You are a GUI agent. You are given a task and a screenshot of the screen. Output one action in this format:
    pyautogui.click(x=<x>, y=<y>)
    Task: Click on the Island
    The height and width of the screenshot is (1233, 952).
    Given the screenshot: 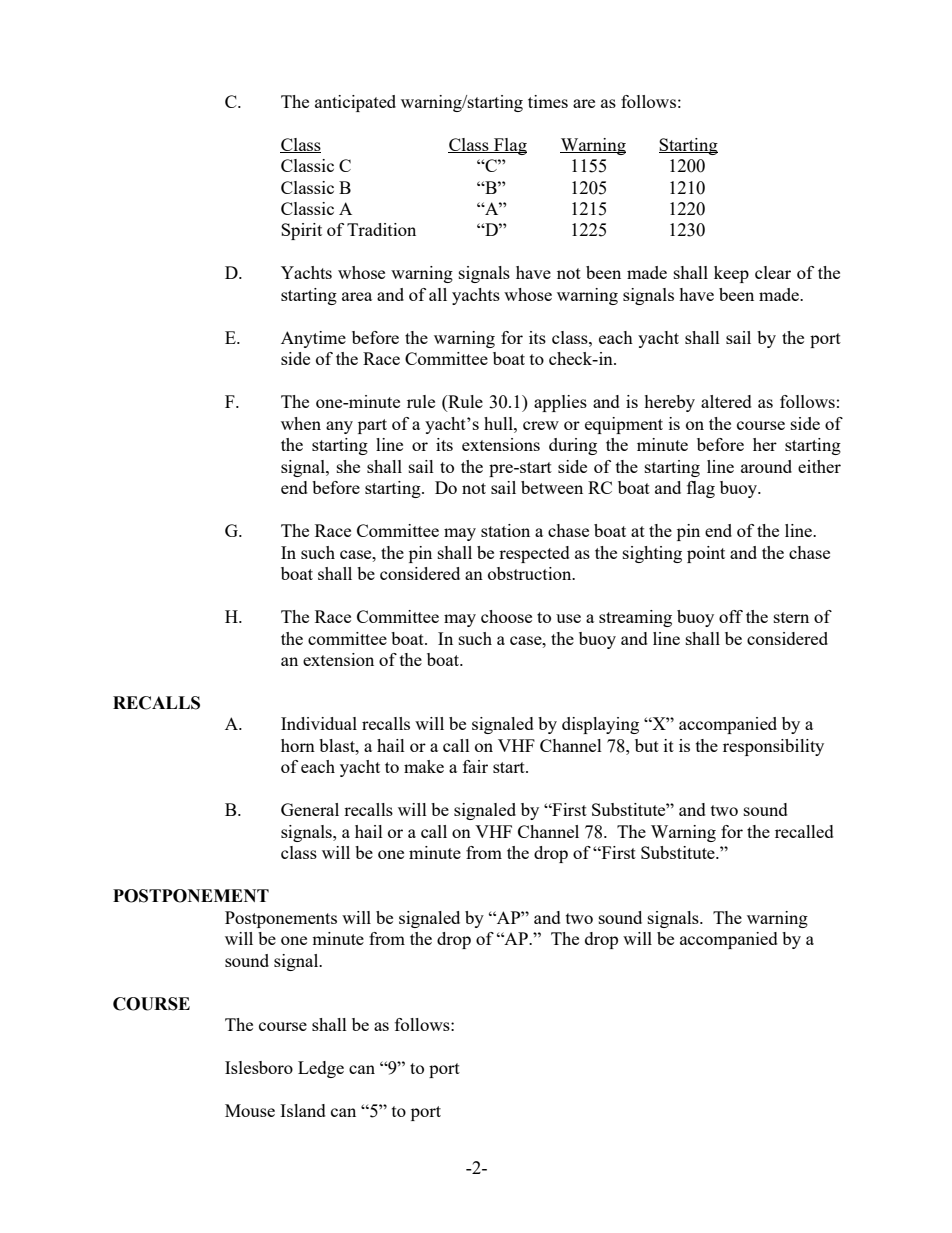 What is the action you would take?
    pyautogui.click(x=303, y=1110)
